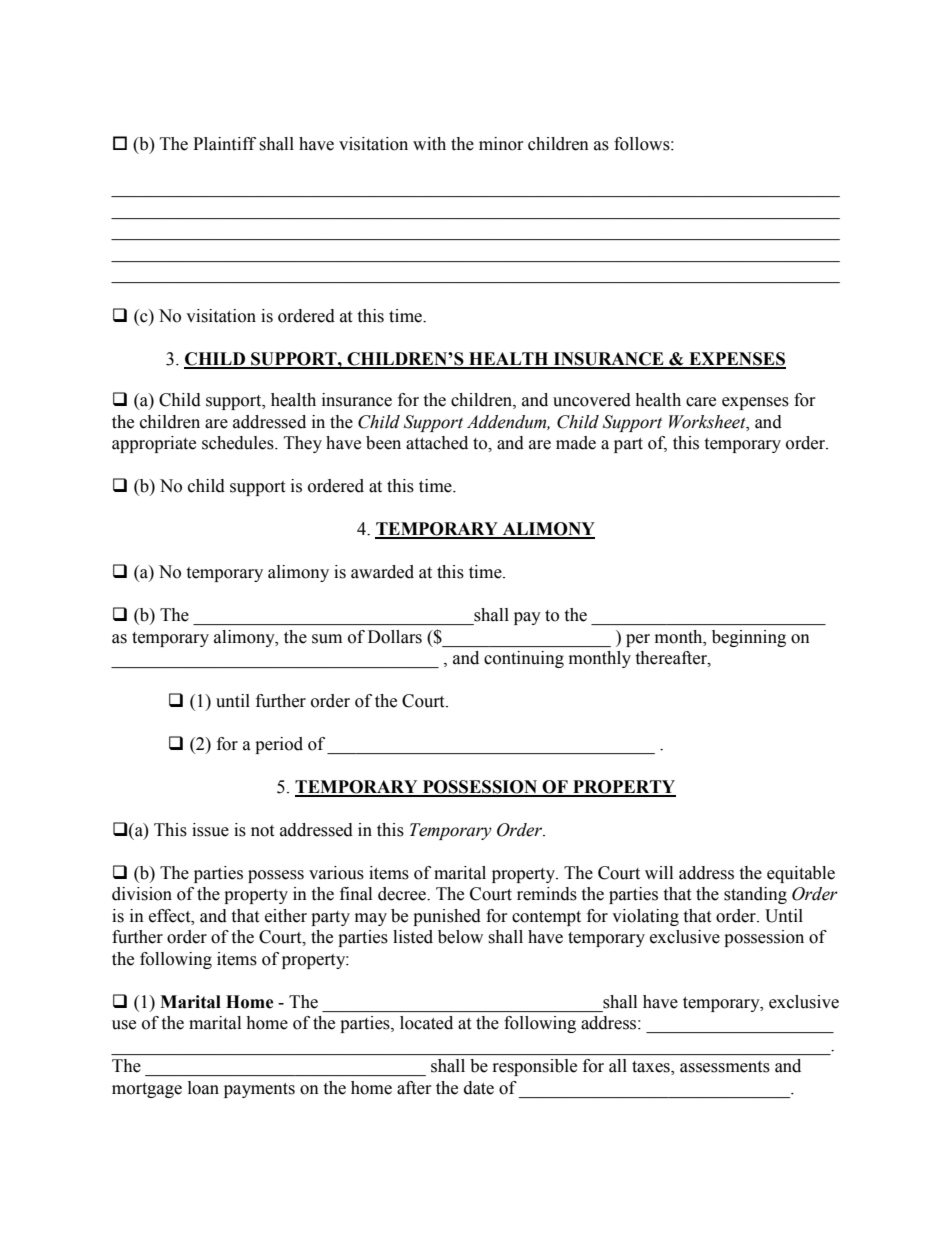 This screenshot has width=952, height=1233. What do you see at coordinates (659, 872) in the screenshot?
I see `will` at bounding box center [659, 872].
